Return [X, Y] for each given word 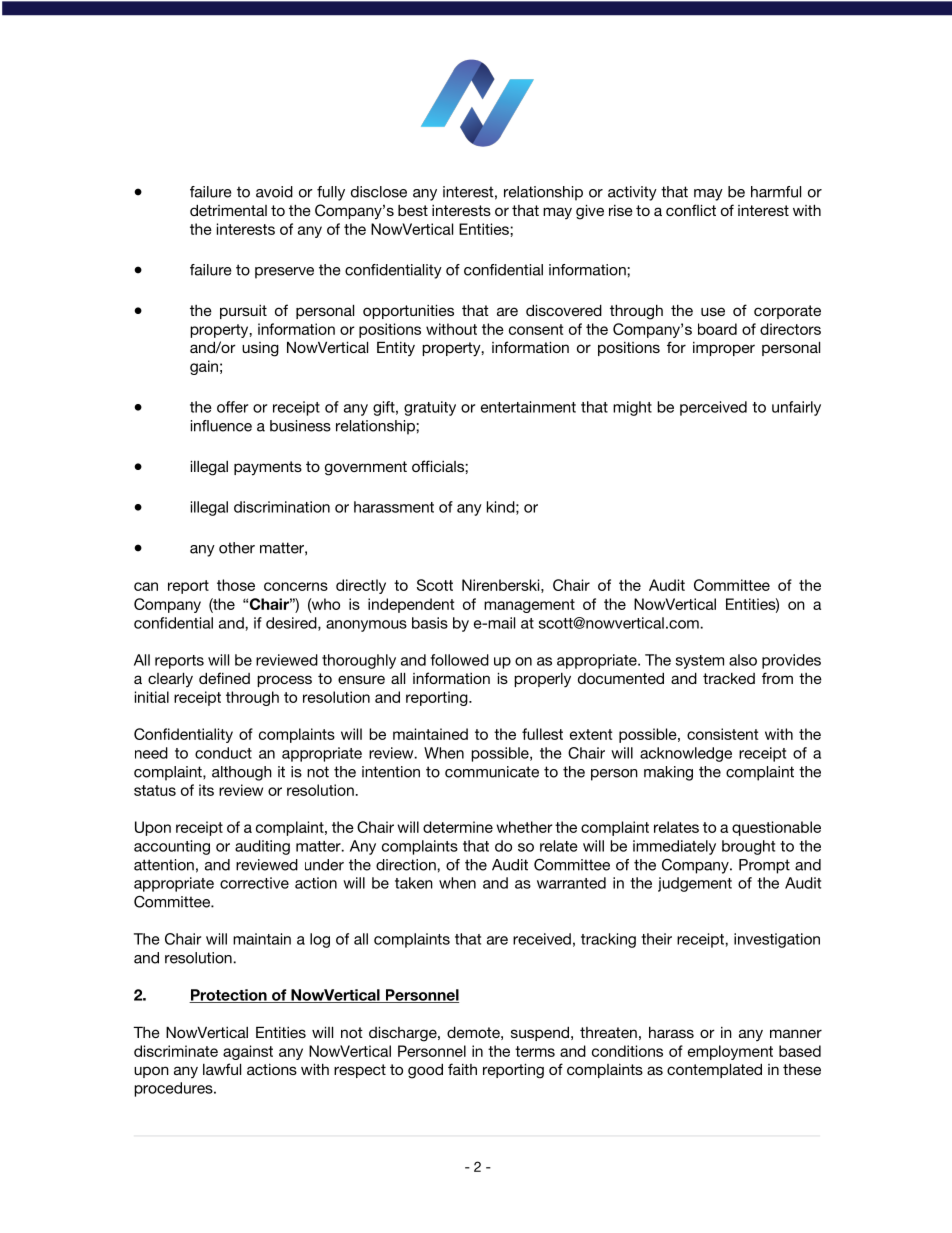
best [413, 210]
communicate [492, 772]
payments [268, 468]
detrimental [228, 210]
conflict [691, 210]
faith [462, 1069]
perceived [713, 408]
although [242, 773]
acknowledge [686, 754]
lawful [222, 1069]
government [366, 468]
